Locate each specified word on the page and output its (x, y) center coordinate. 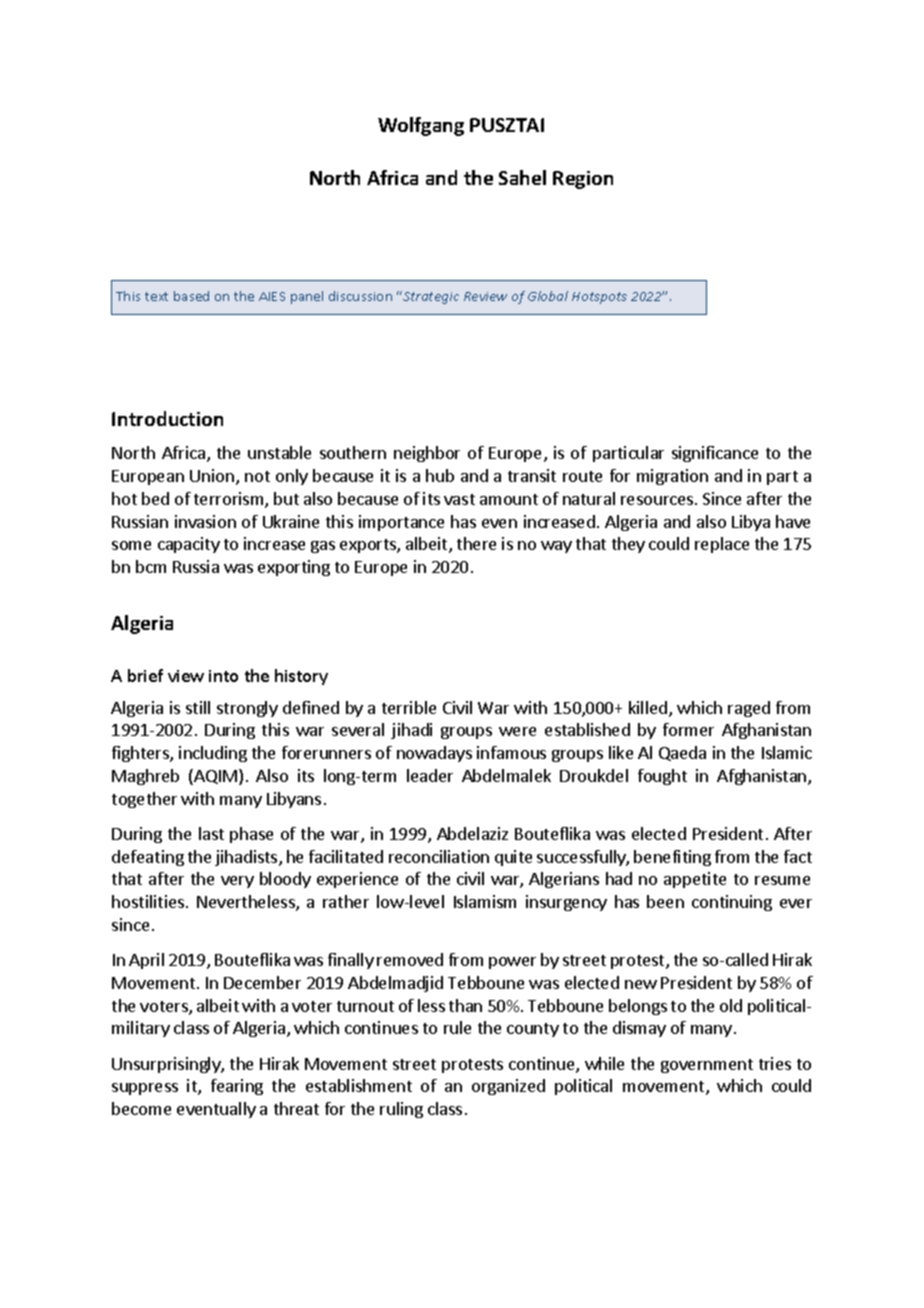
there (476, 543)
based (191, 296)
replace (722, 545)
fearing (237, 1087)
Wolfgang (421, 126)
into (223, 676)
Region (583, 180)
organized (508, 1087)
